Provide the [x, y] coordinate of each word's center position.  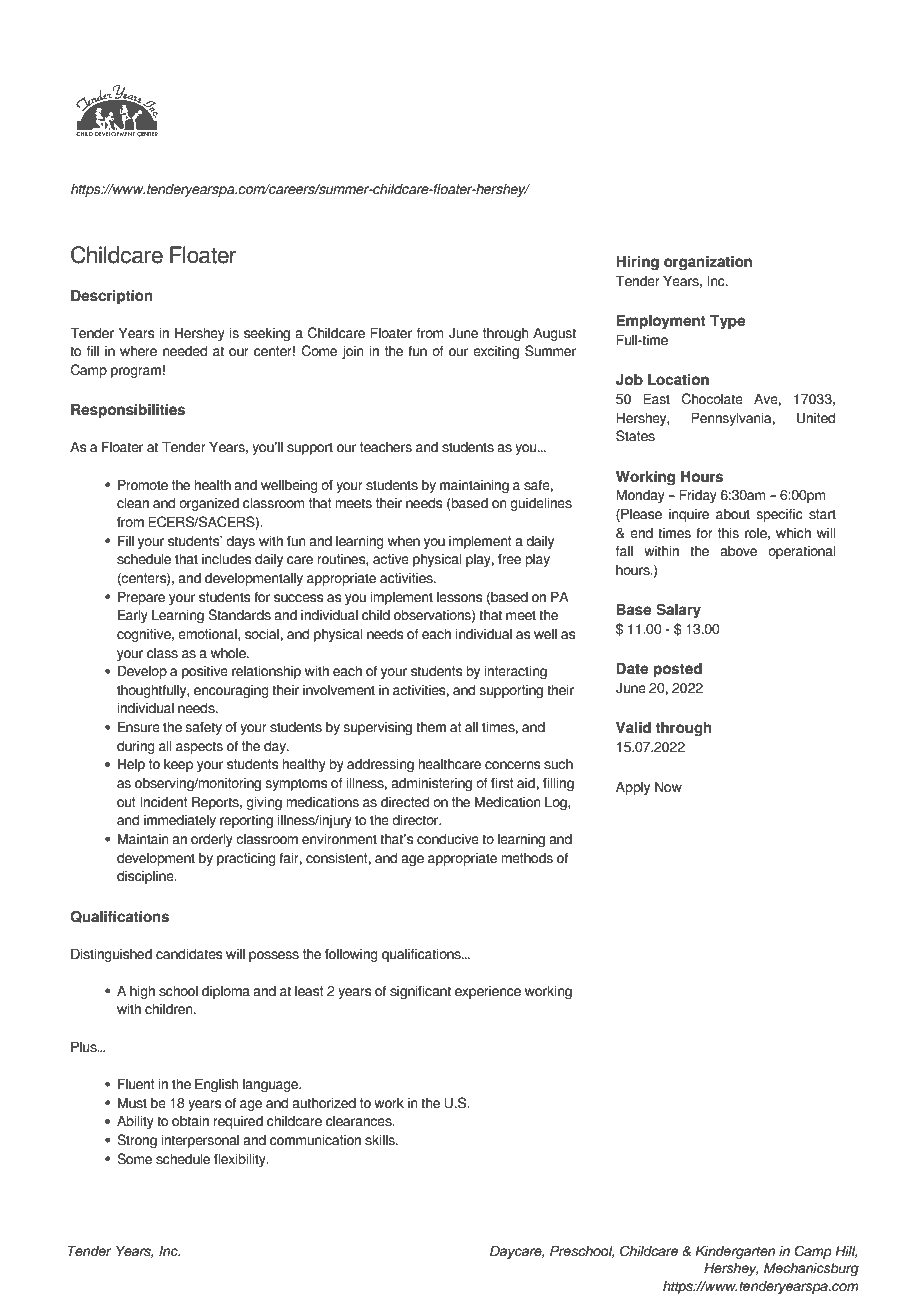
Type [727, 322]
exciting [496, 352]
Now [668, 787]
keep [178, 765]
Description [112, 297]
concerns [512, 765]
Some [134, 1159]
